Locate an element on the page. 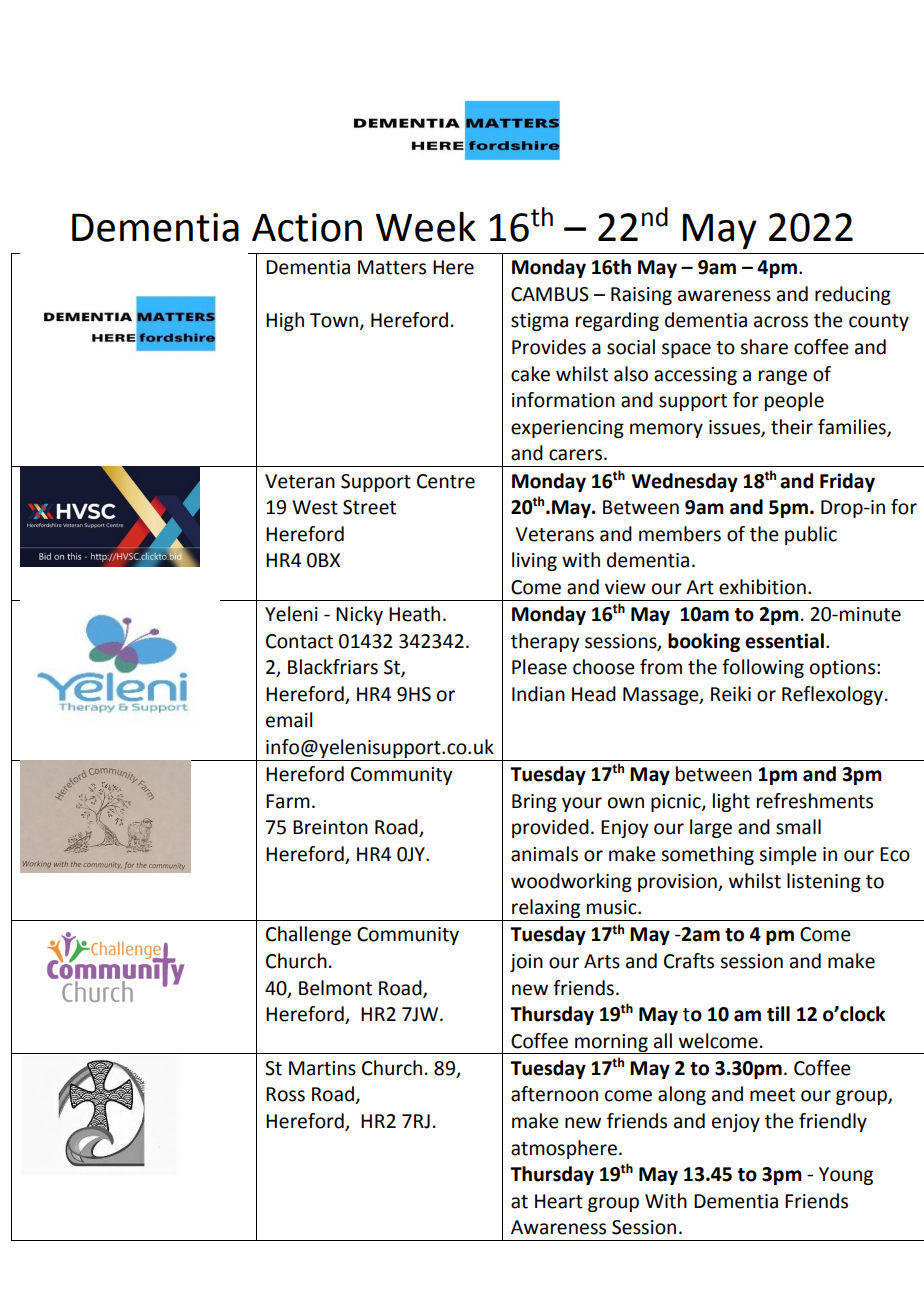  Matters is located at coordinates (392, 267).
